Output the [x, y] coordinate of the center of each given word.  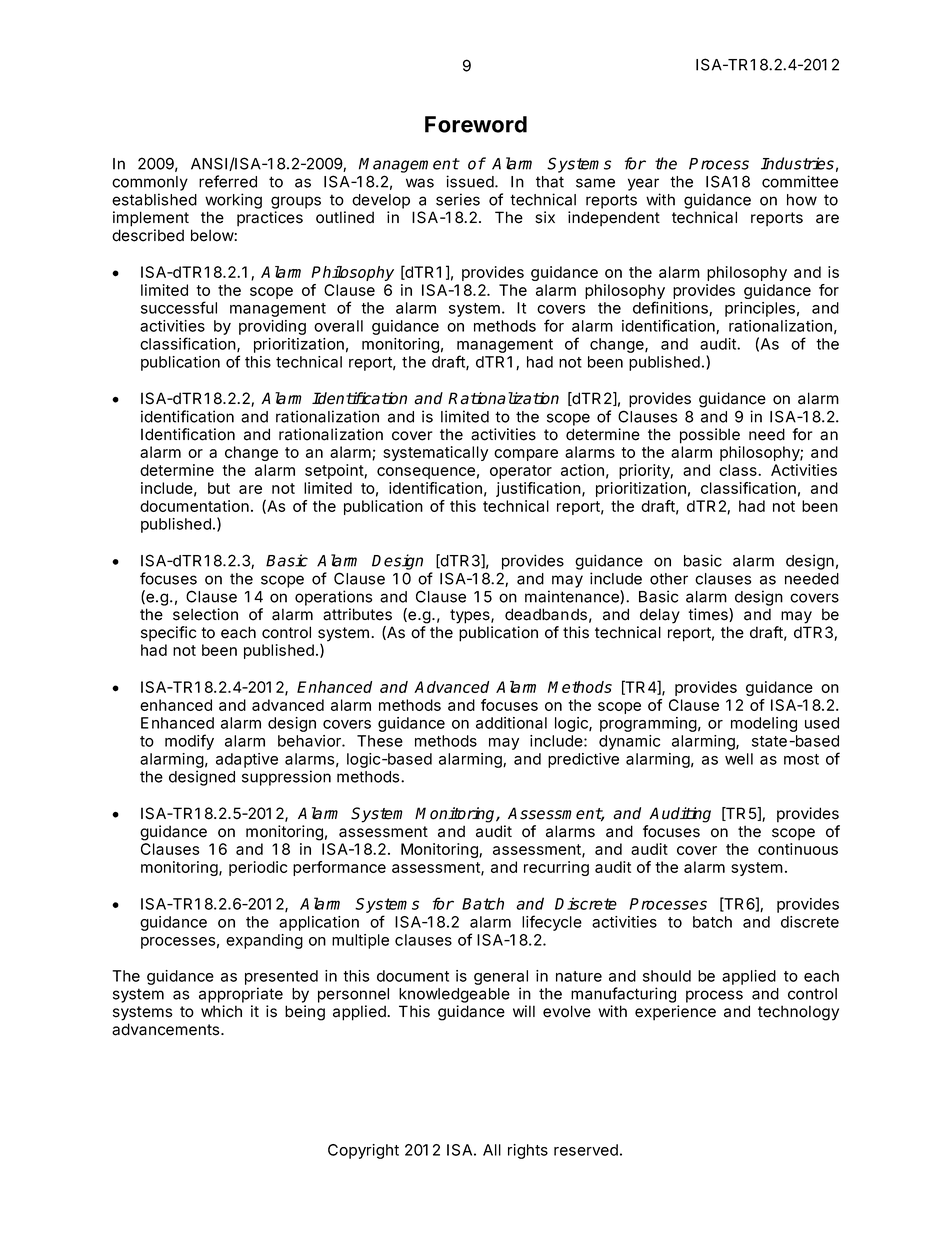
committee [800, 181]
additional [511, 723]
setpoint [335, 471]
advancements [167, 1029]
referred [228, 181]
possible [710, 436]
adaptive [247, 760]
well [739, 759]
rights [528, 1151]
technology [798, 1013]
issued [471, 181]
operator [521, 472]
